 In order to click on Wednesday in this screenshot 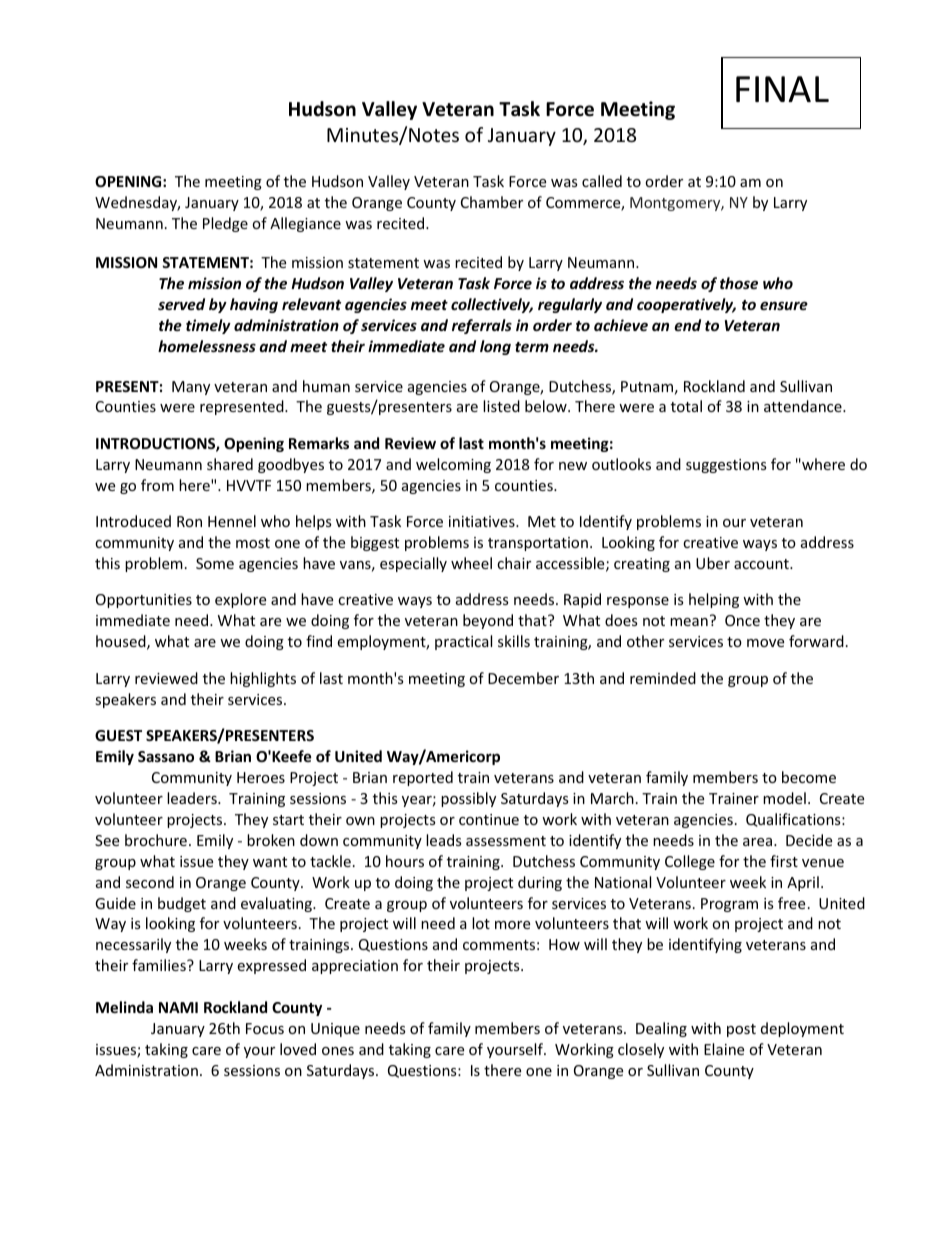, I will do `click(137, 203)`.
